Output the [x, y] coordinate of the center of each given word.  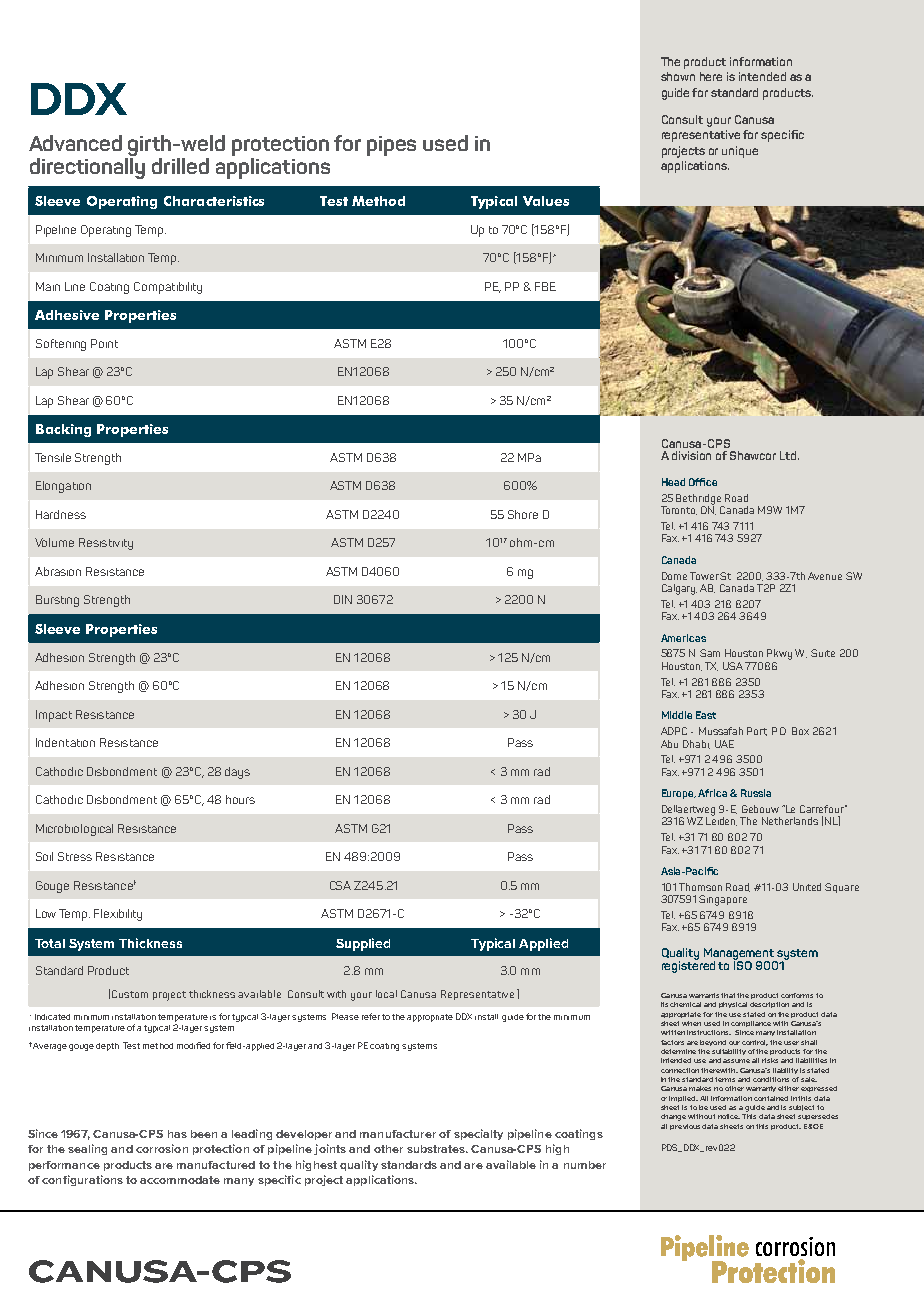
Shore [523, 514]
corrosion [162, 1148]
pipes [391, 146]
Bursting [57, 601]
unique [740, 152]
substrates [437, 1149]
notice [729, 1116]
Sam [710, 653]
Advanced [75, 143]
